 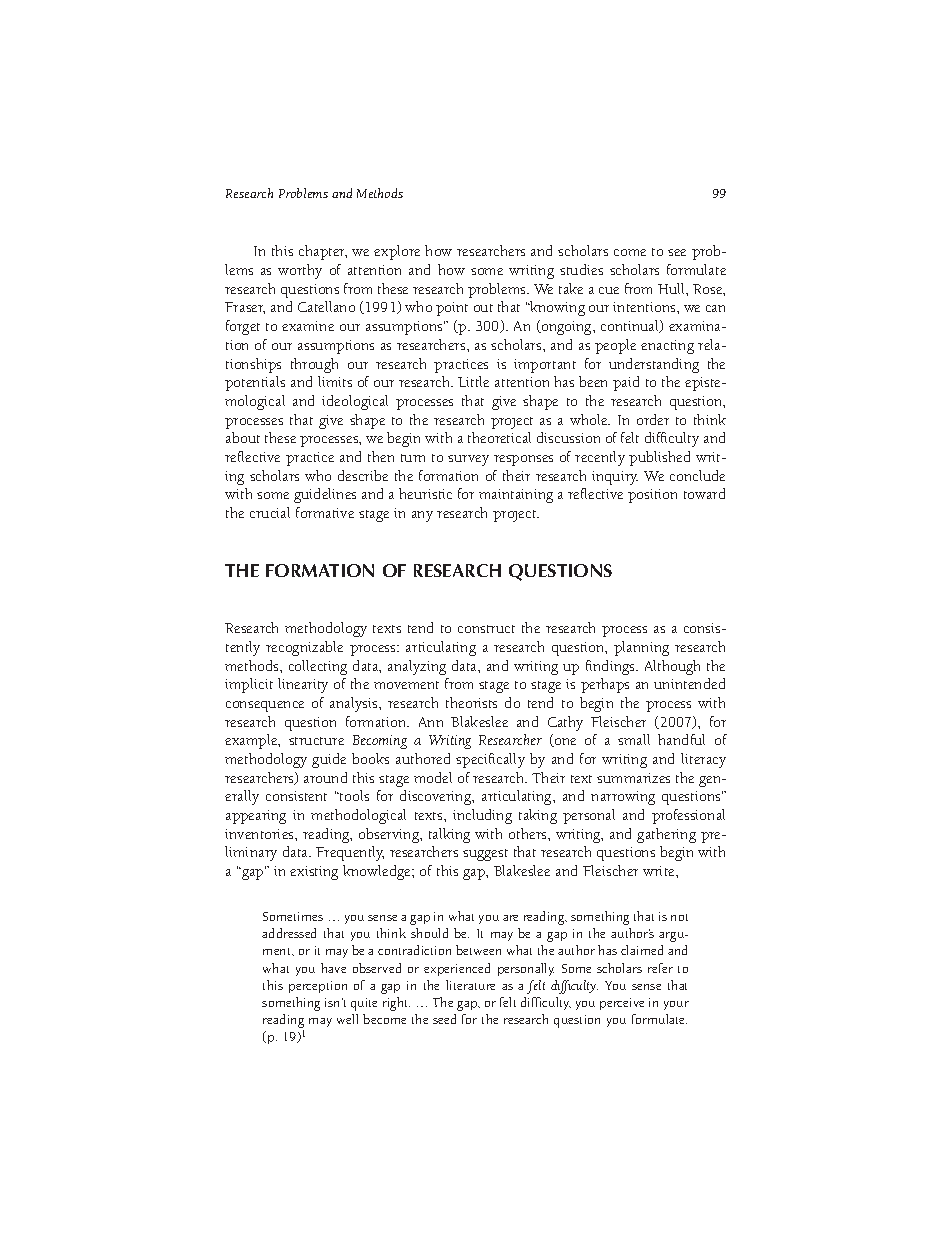 What do you see at coordinates (641, 648) in the screenshot?
I see `planning` at bounding box center [641, 648].
